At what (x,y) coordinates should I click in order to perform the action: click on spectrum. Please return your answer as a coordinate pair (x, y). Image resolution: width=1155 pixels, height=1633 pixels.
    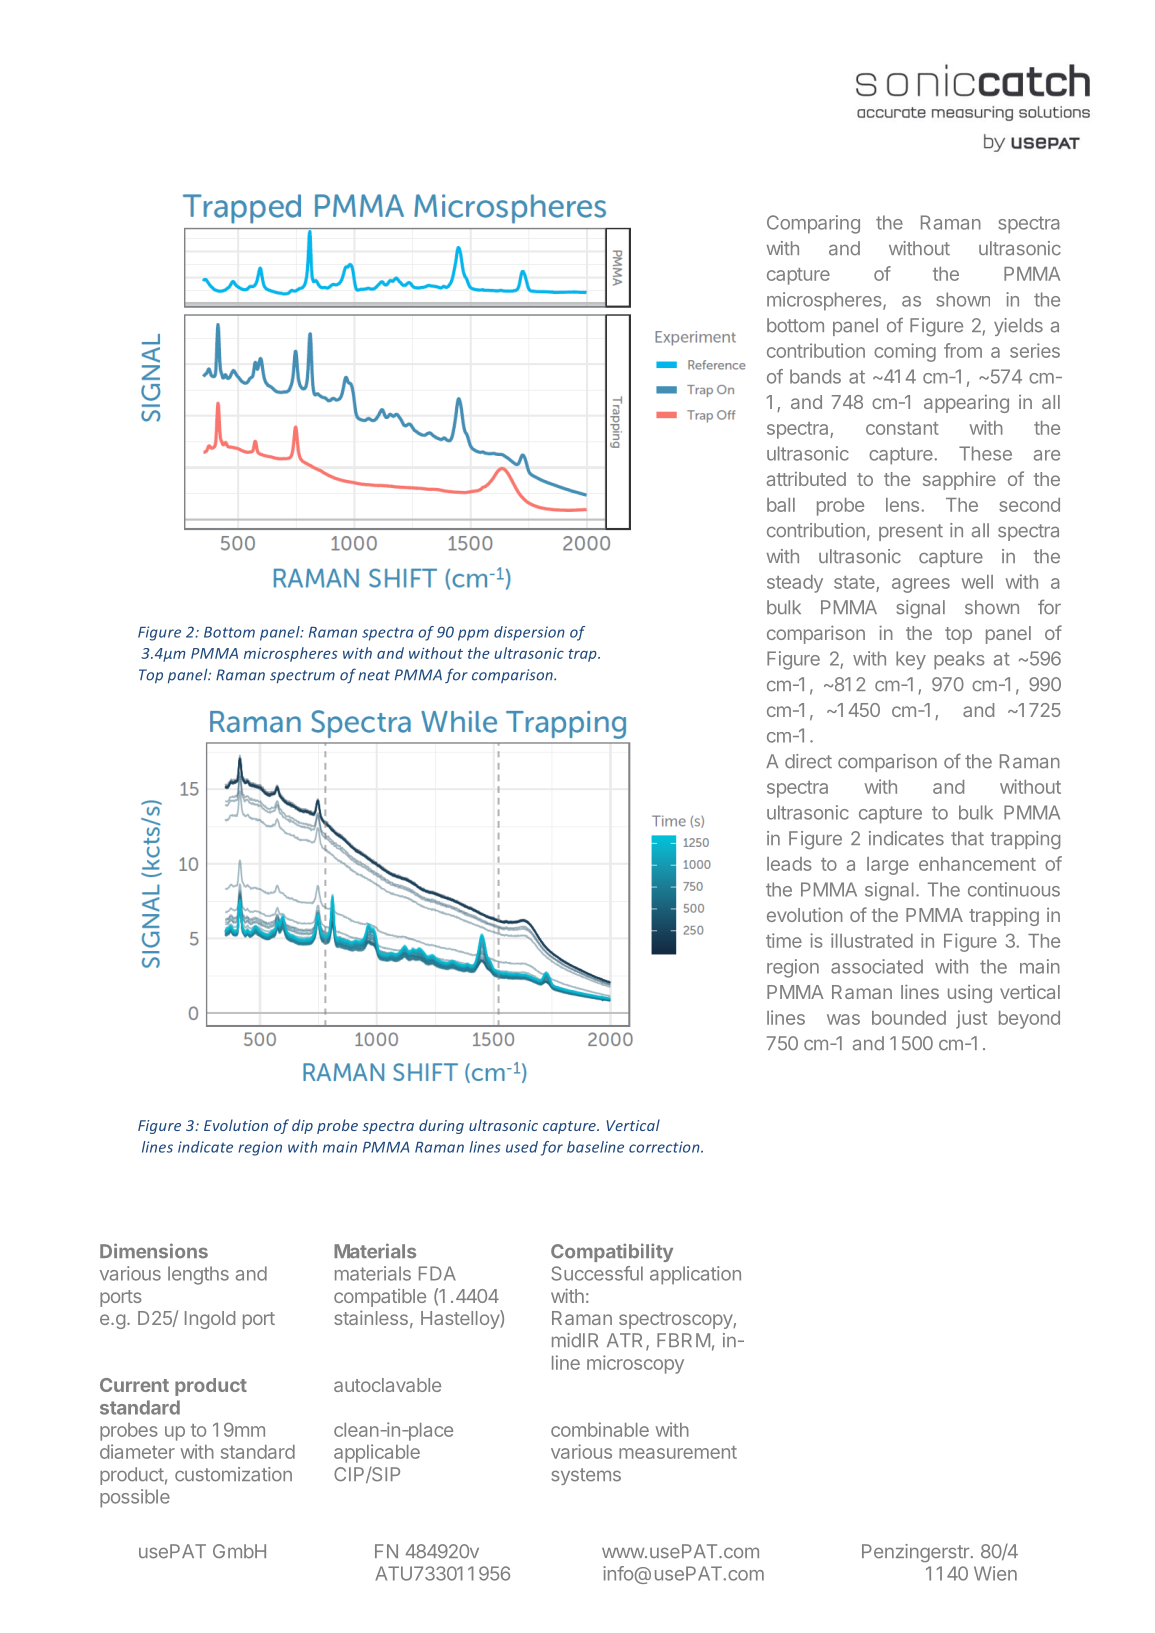
    Looking at the image, I should click on (302, 676).
